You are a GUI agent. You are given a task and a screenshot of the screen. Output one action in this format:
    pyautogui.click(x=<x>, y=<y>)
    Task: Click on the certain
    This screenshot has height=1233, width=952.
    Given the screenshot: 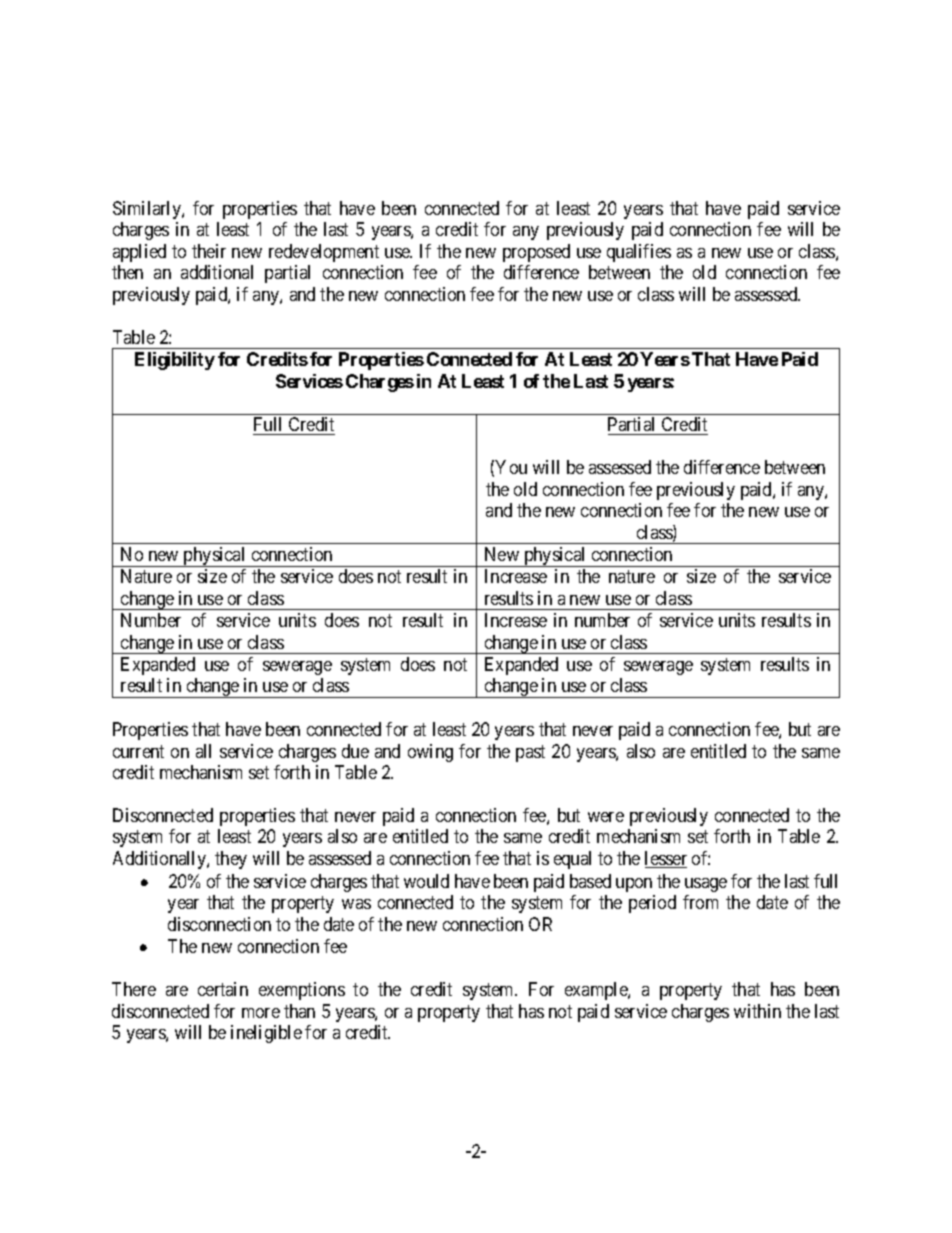 What is the action you would take?
    pyautogui.click(x=223, y=989)
